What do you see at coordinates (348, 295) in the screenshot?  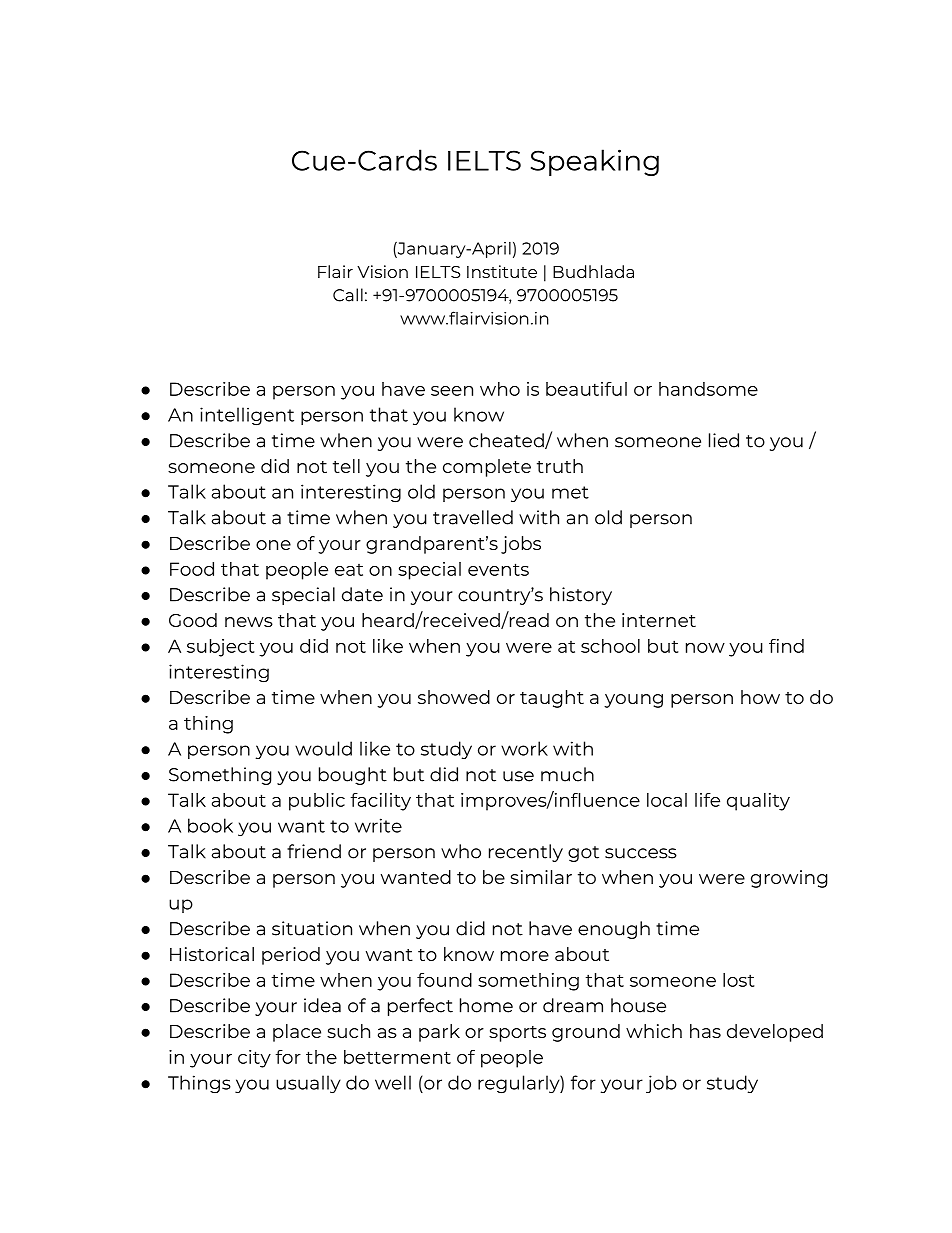 I see `Call` at bounding box center [348, 295].
